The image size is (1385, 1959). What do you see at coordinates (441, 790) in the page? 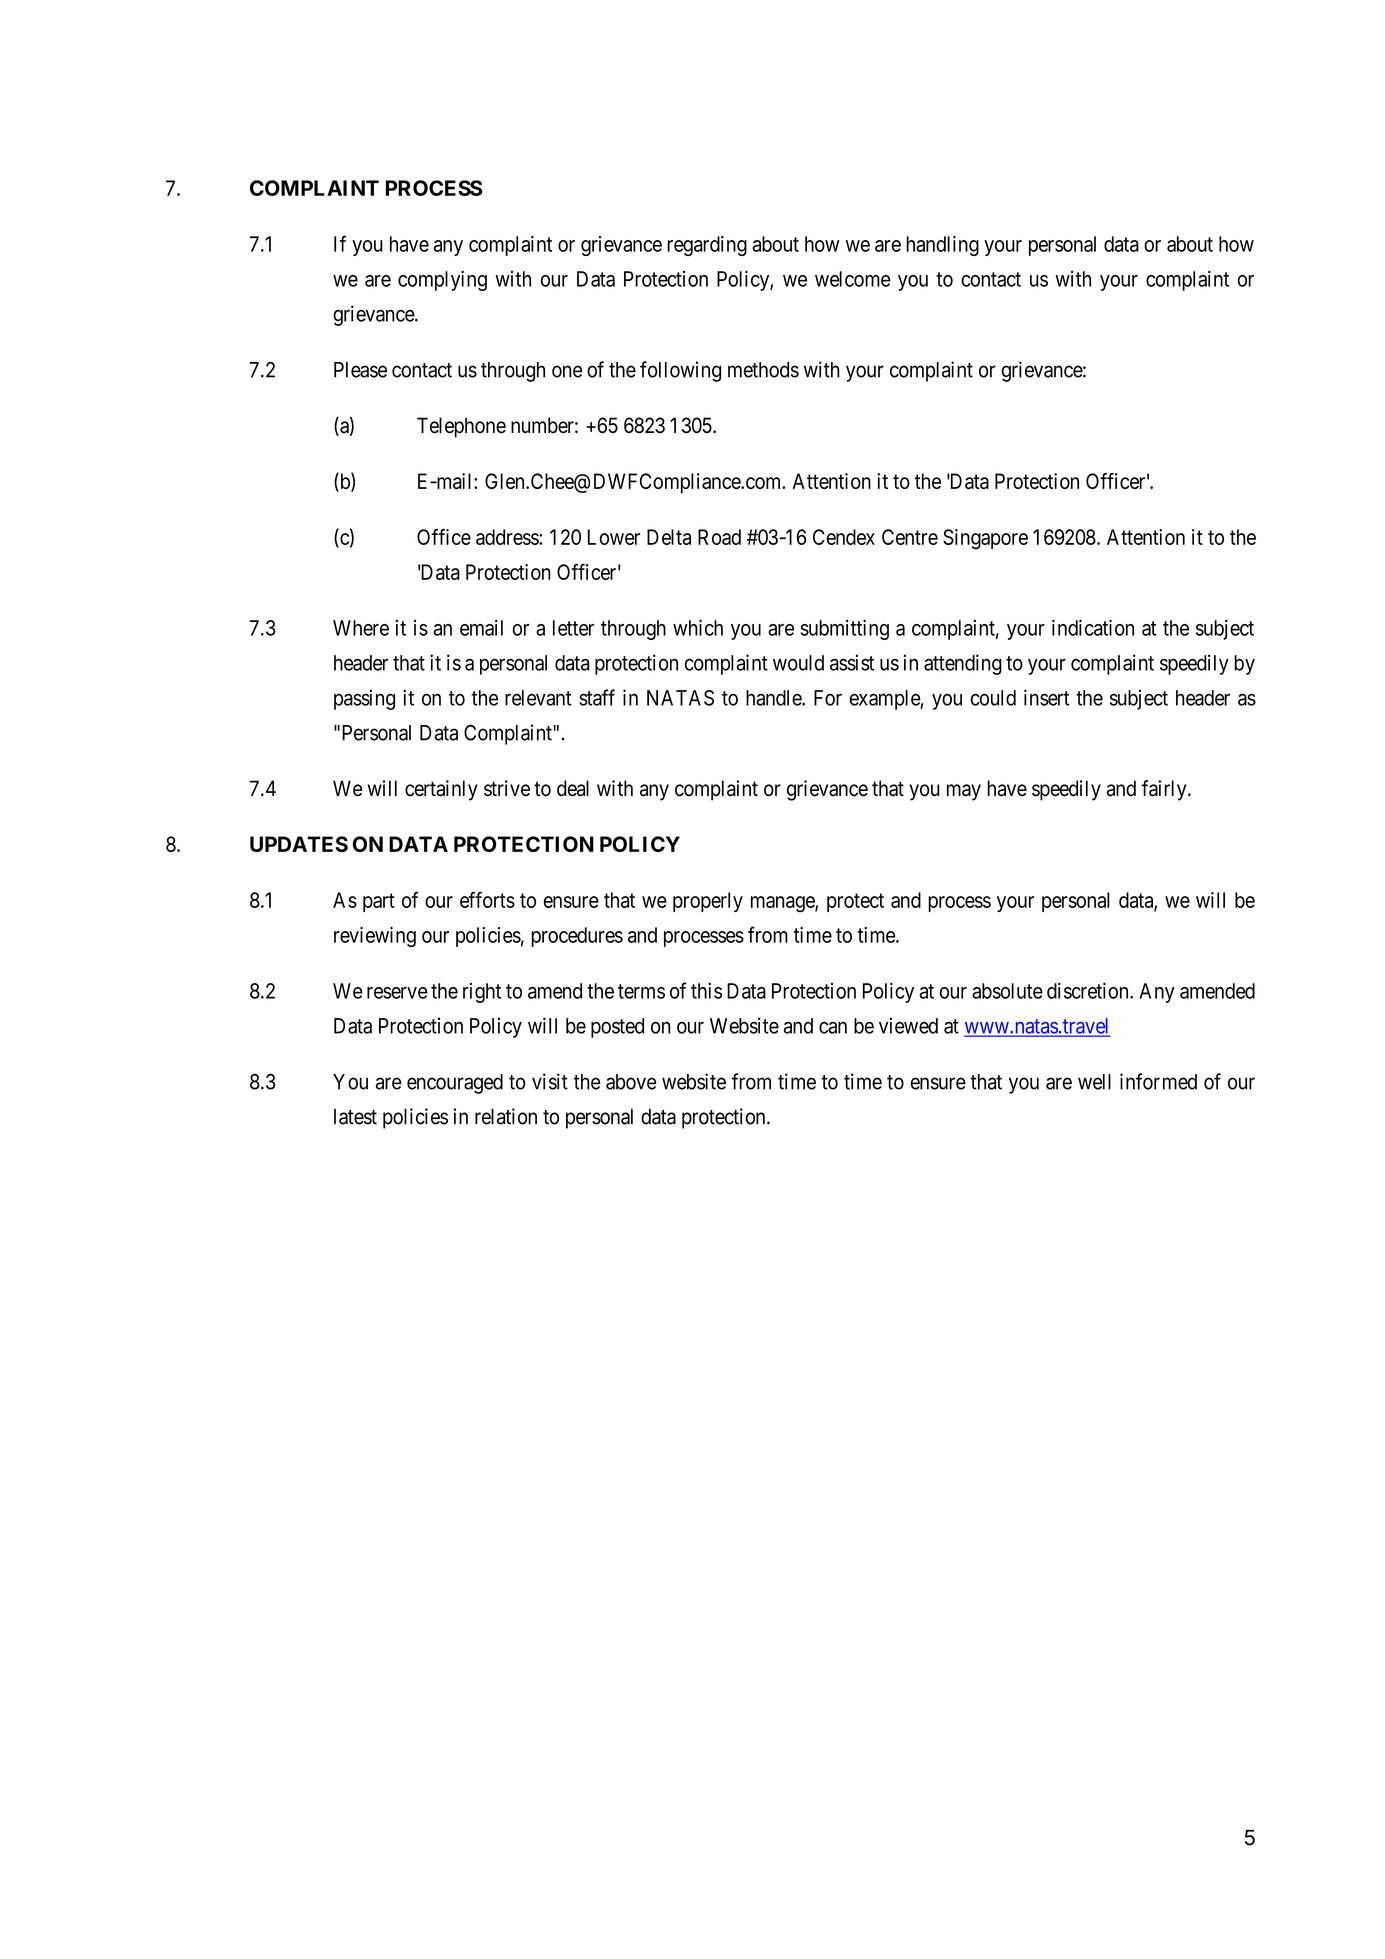
I see `certainly` at bounding box center [441, 790].
